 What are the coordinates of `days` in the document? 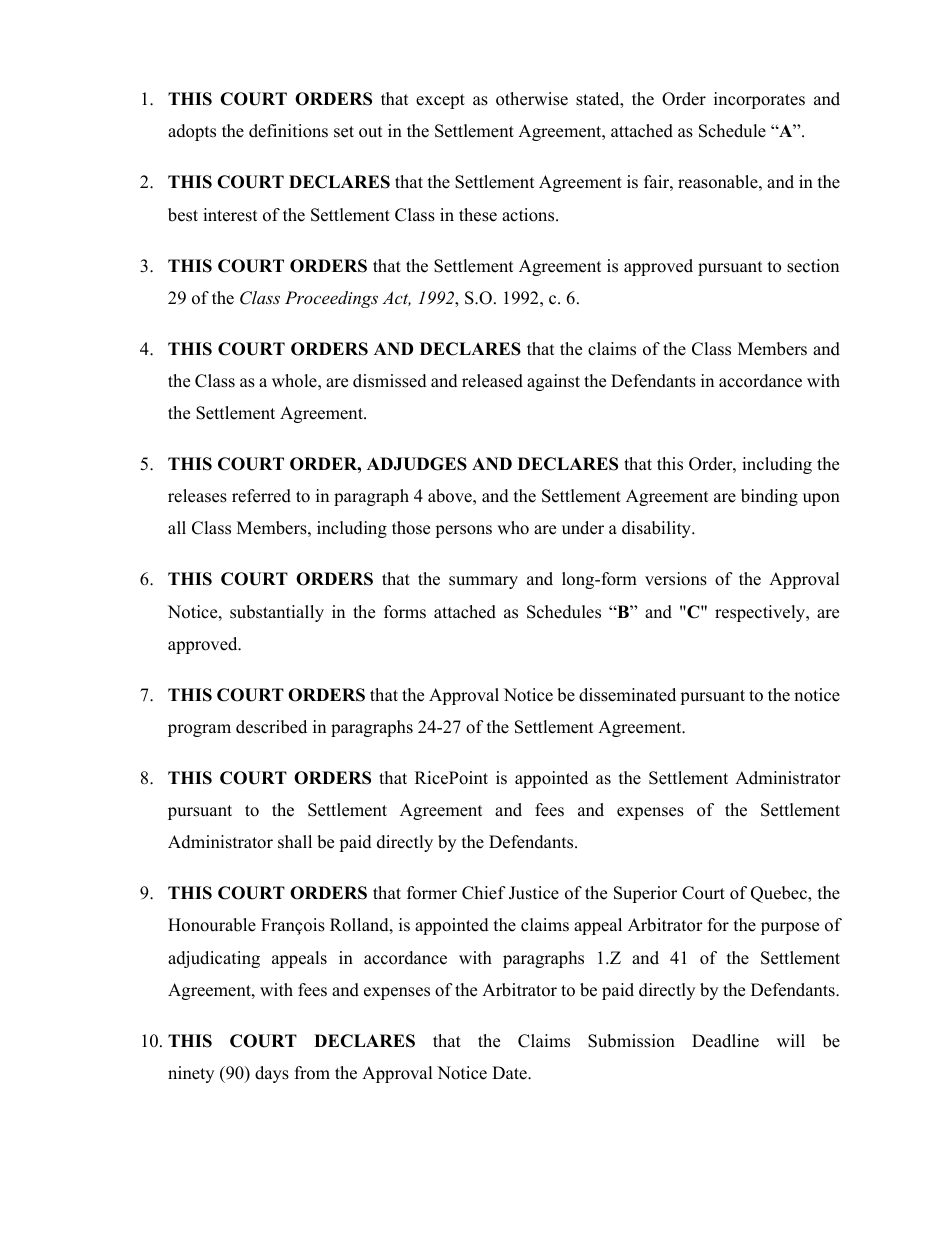 It's located at (272, 1074).
